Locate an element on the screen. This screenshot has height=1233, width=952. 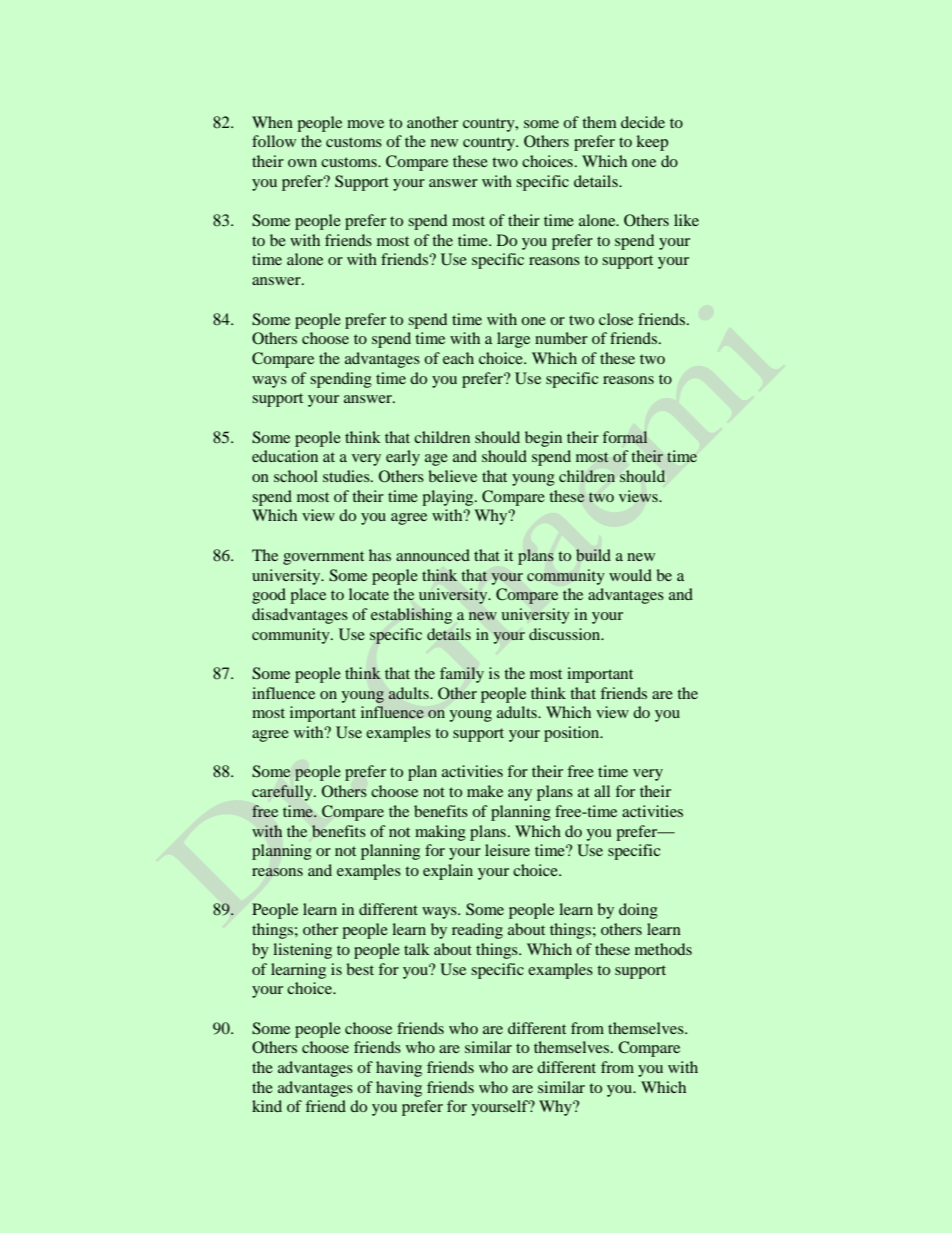
methods is located at coordinates (663, 949).
